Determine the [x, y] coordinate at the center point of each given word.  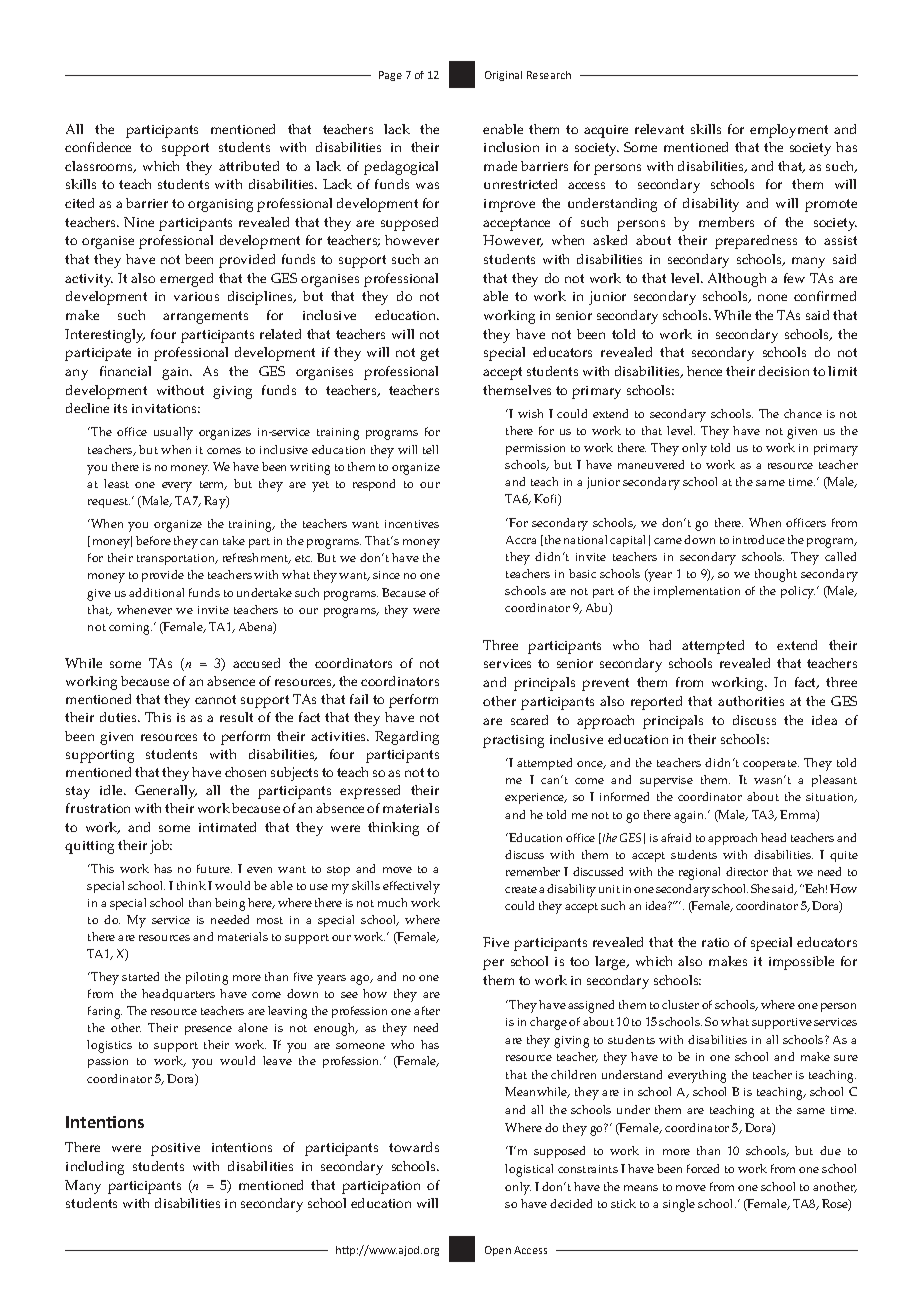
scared [529, 720]
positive [175, 1149]
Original [503, 76]
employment [789, 131]
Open [498, 1251]
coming [130, 629]
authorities [751, 701]
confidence [98, 147]
